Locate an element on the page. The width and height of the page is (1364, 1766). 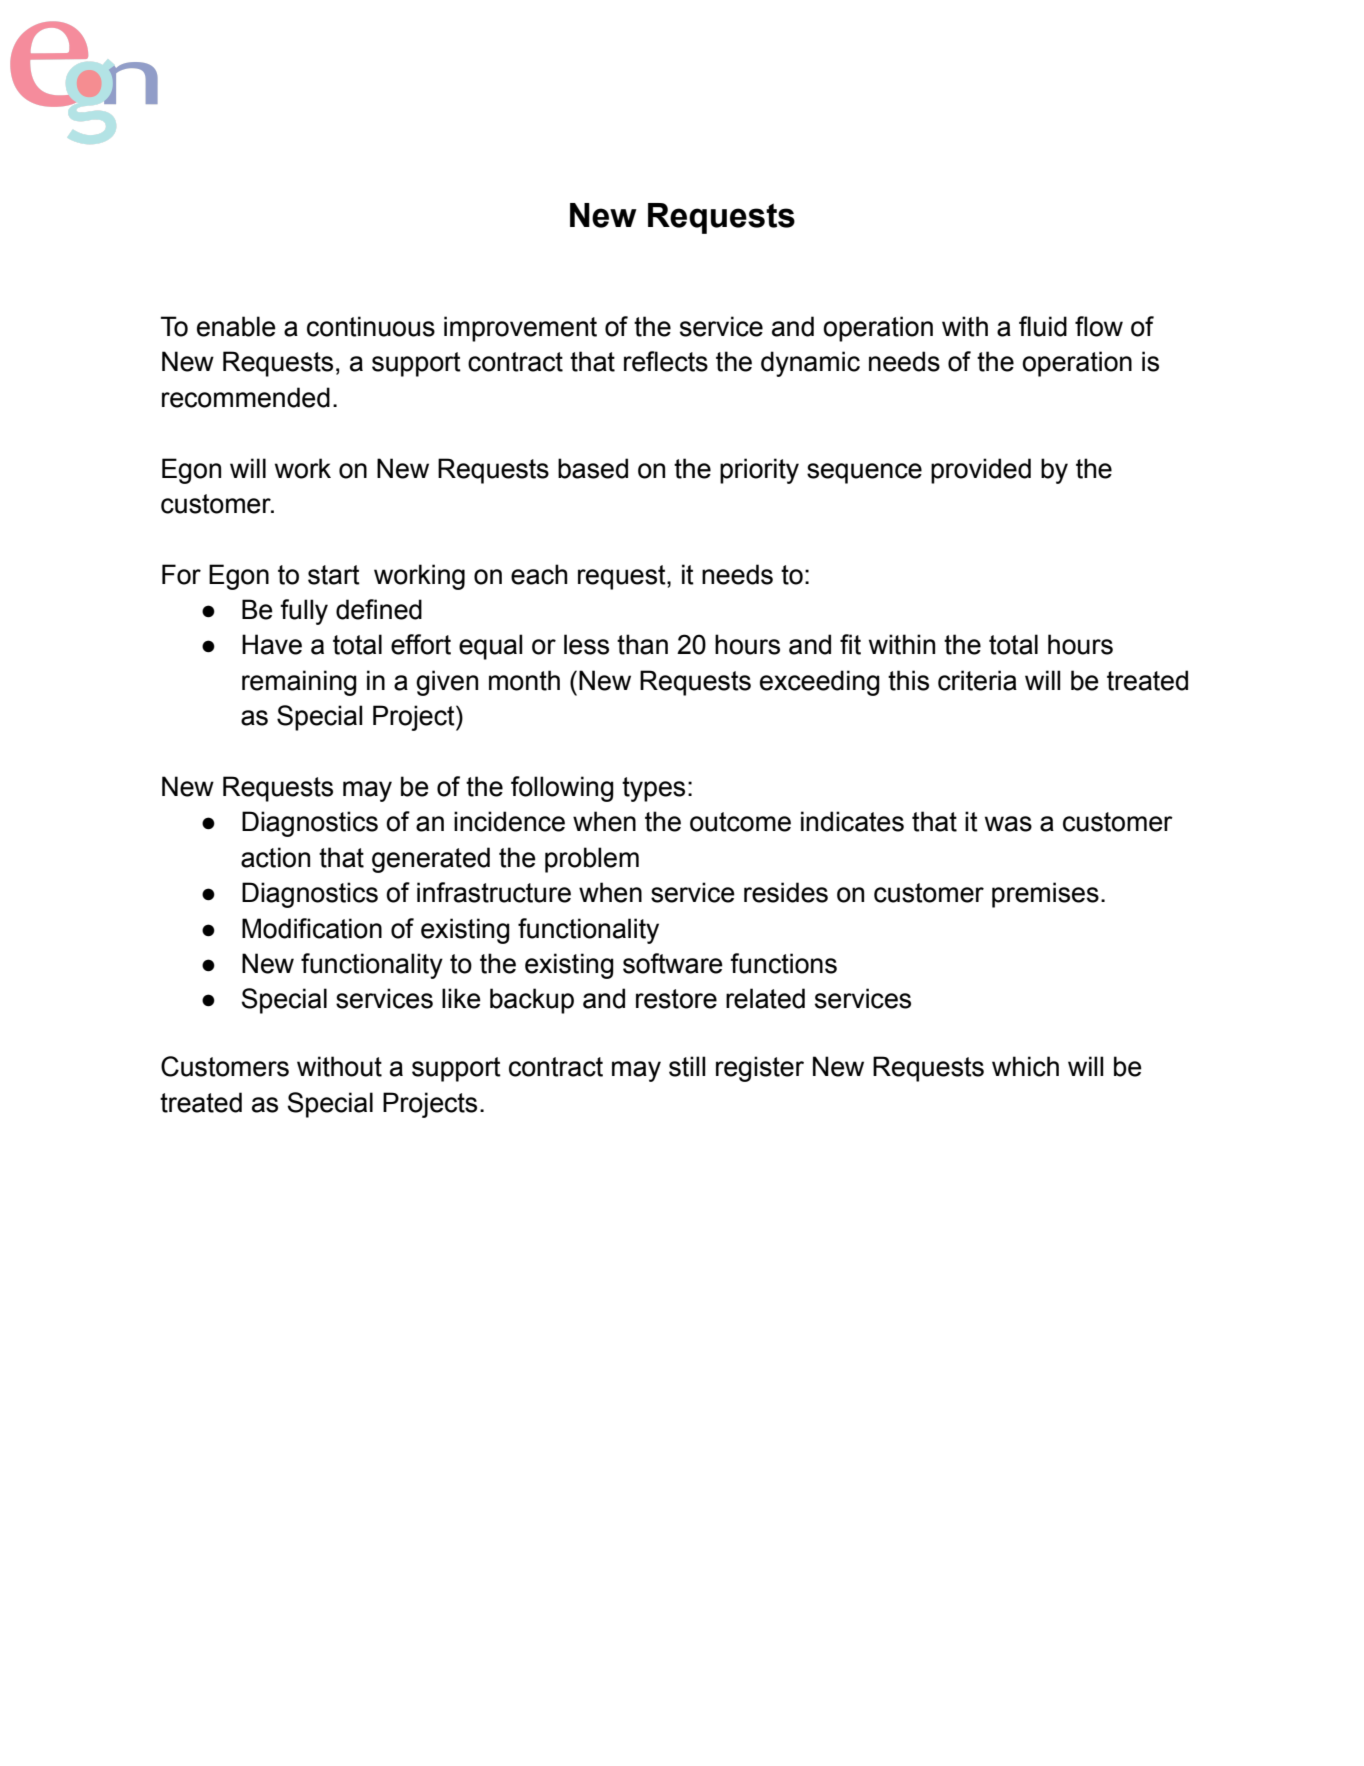
each is located at coordinates (539, 574).
